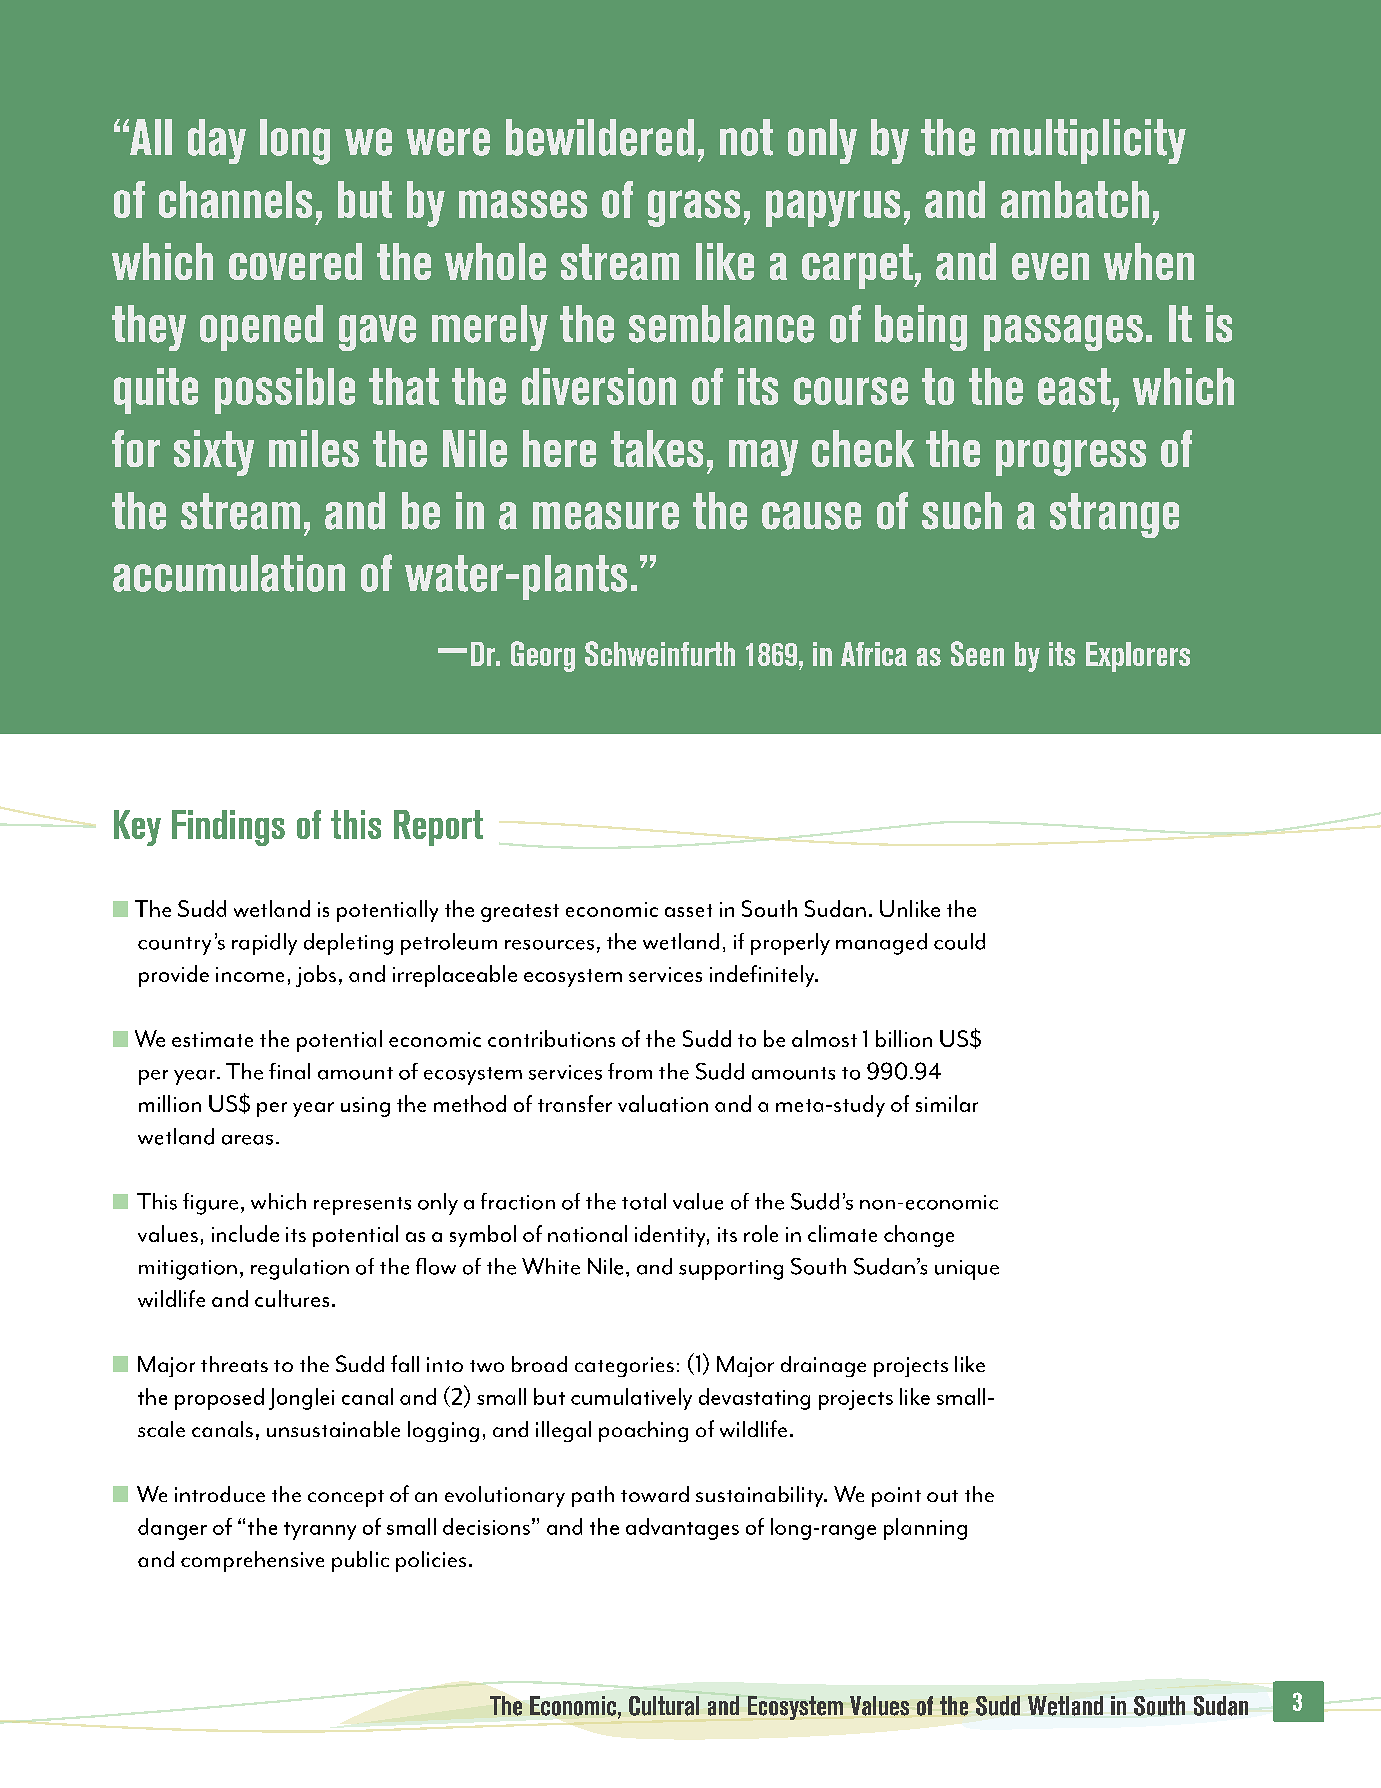  I want to click on channels, so click(235, 199).
